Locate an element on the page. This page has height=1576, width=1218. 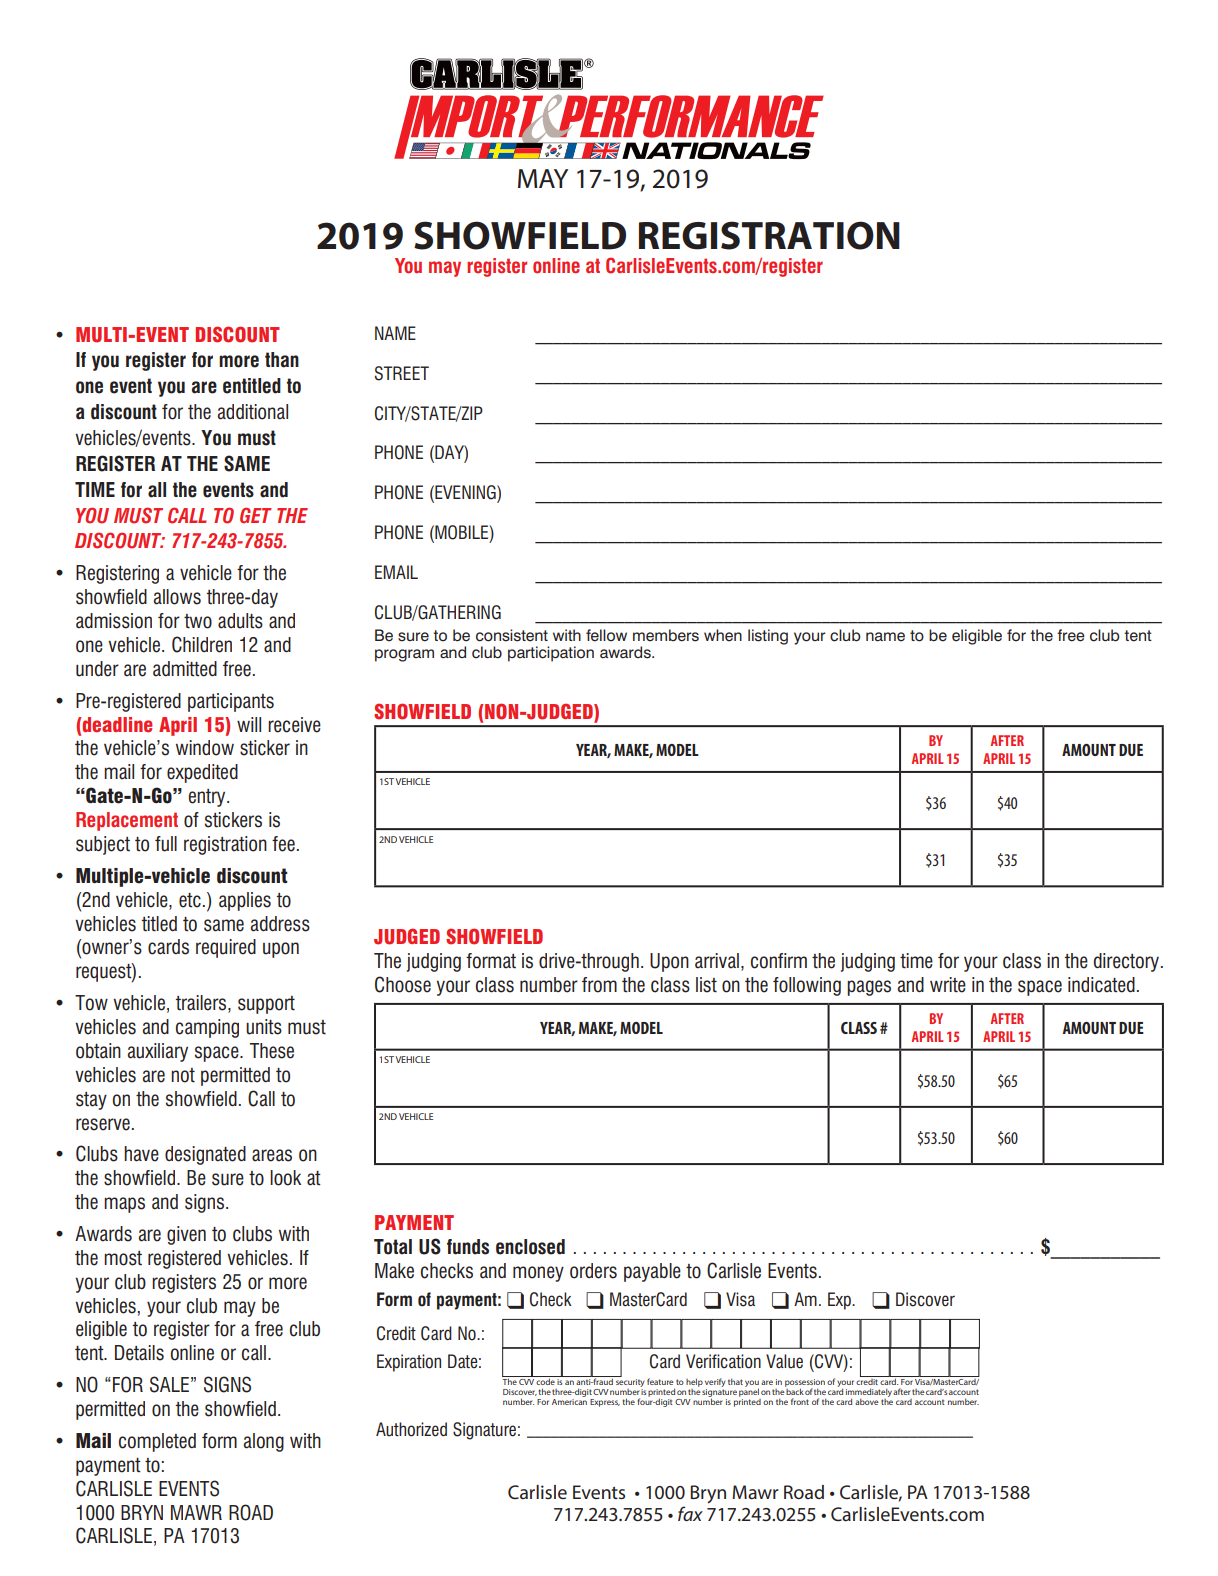
fax is located at coordinates (690, 1513).
